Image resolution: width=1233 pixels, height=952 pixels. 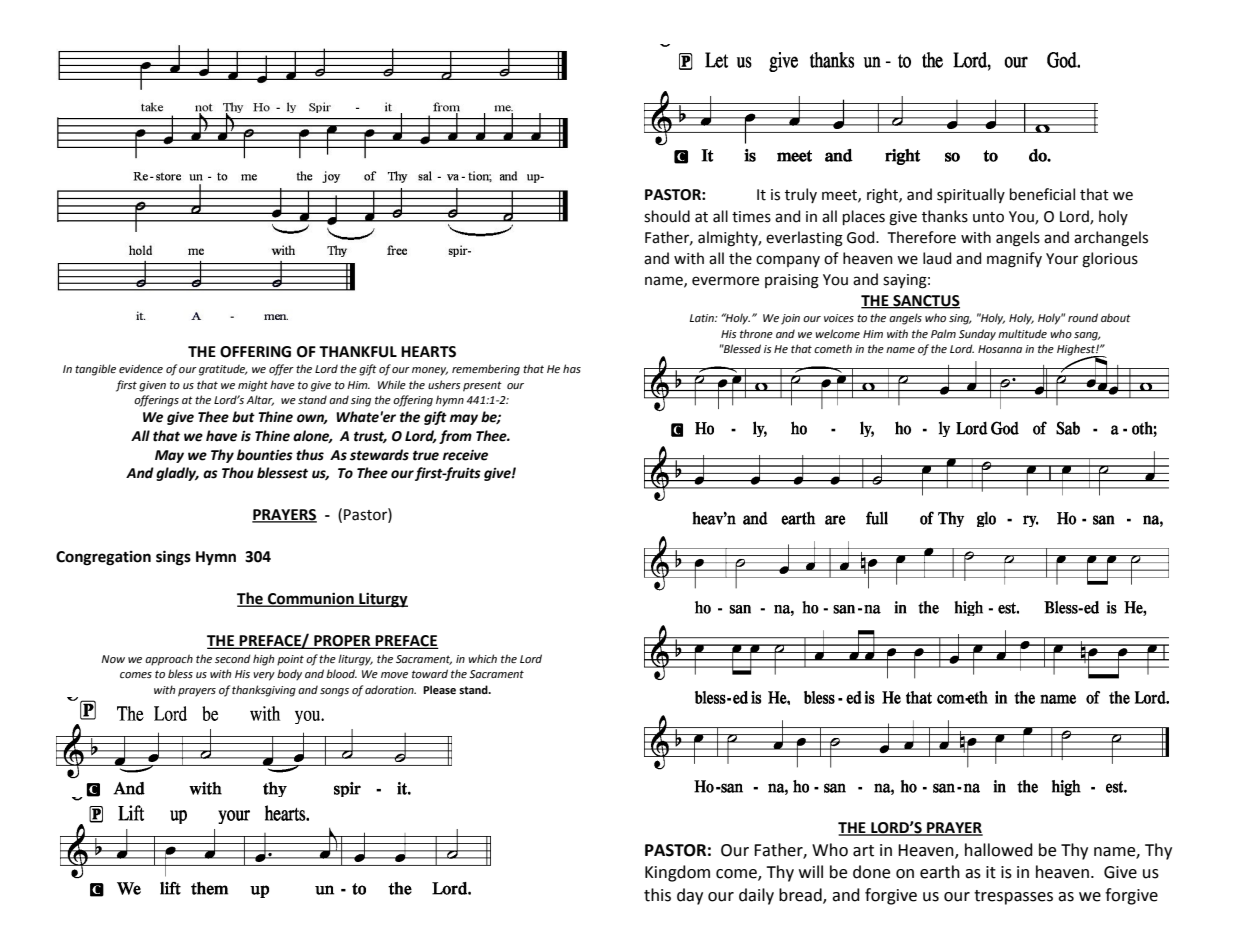 What do you see at coordinates (1000, 349) in the screenshot?
I see `Hosanna` at bounding box center [1000, 349].
